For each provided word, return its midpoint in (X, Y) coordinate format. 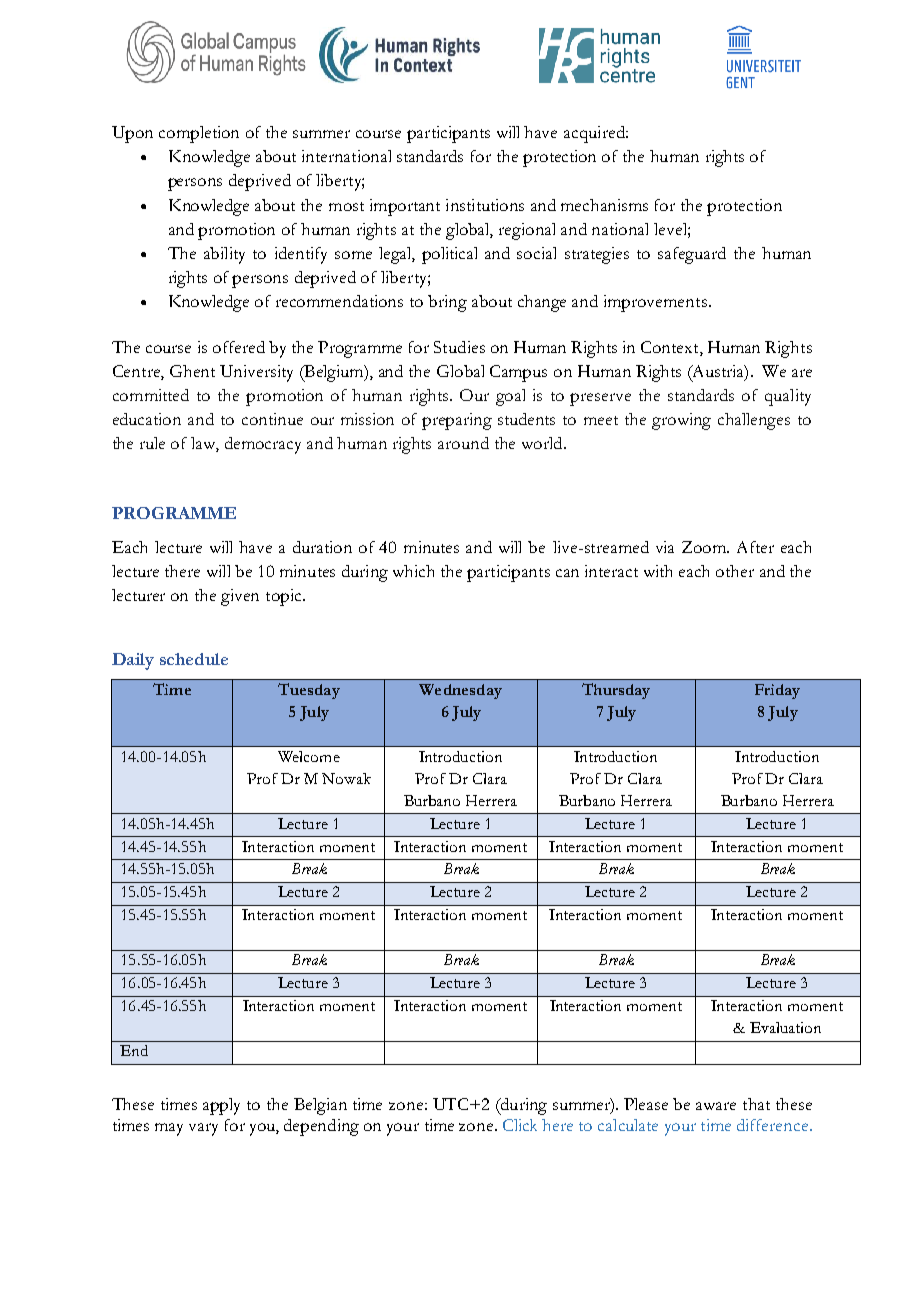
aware (716, 1106)
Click (520, 1125)
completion (199, 134)
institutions (485, 205)
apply (221, 1106)
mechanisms (604, 205)
